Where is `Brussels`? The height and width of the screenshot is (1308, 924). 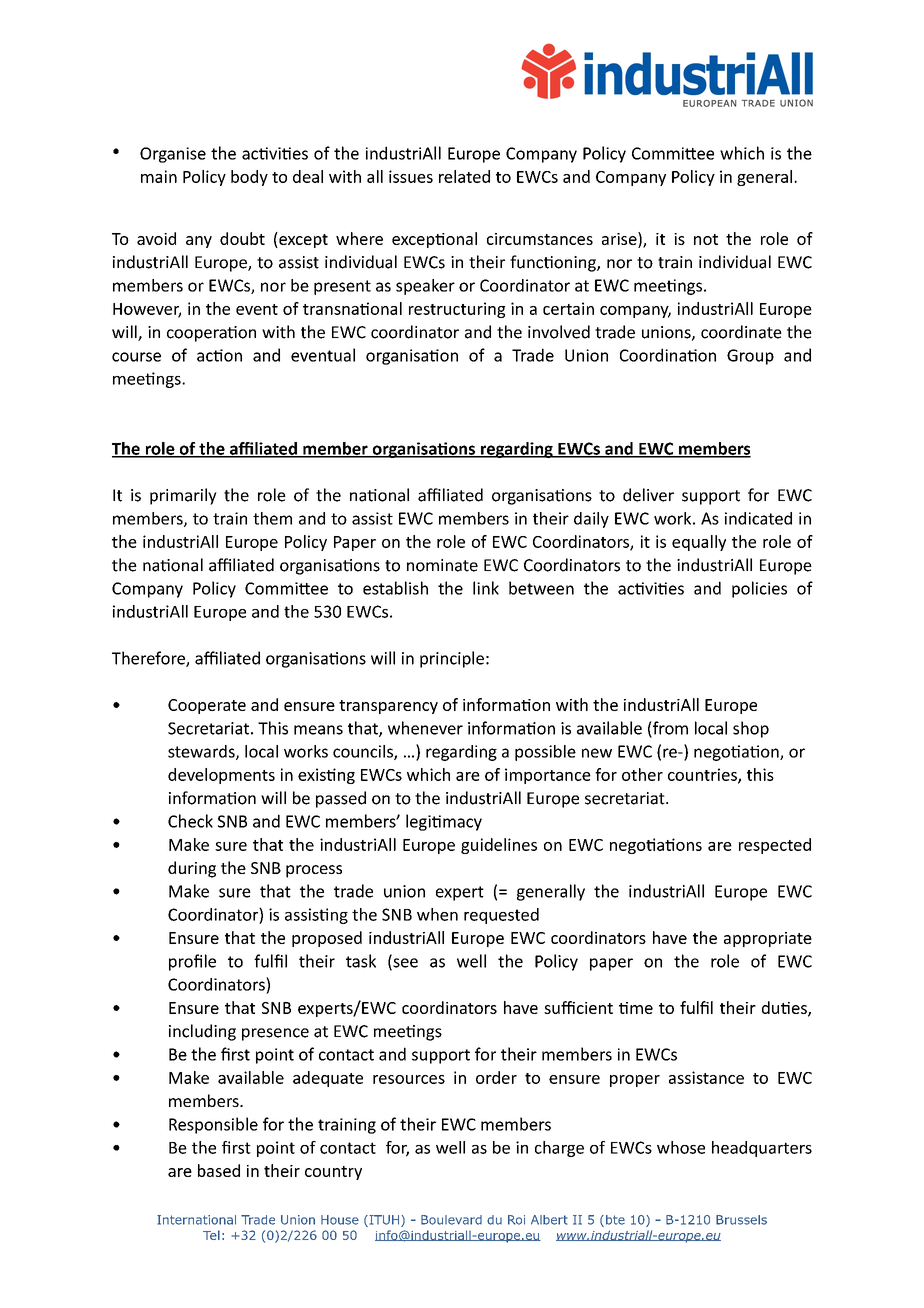 Brussels is located at coordinates (741, 1220).
